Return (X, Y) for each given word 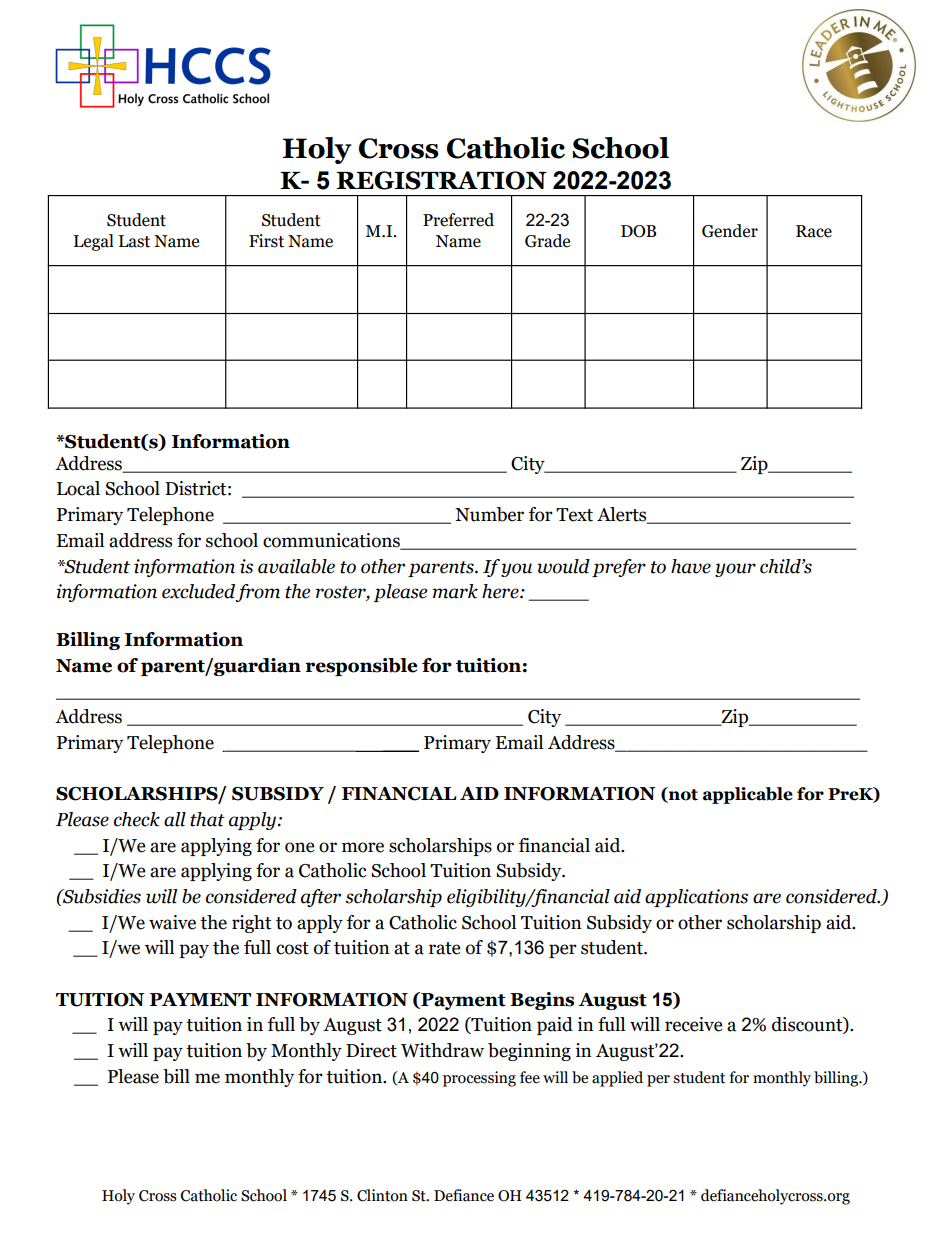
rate (444, 948)
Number (489, 514)
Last (134, 241)
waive (172, 922)
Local (78, 488)
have (691, 566)
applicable (748, 795)
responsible (361, 667)
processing (479, 1079)
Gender (730, 231)
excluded (199, 592)
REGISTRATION (441, 180)
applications (696, 898)
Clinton (382, 1195)
